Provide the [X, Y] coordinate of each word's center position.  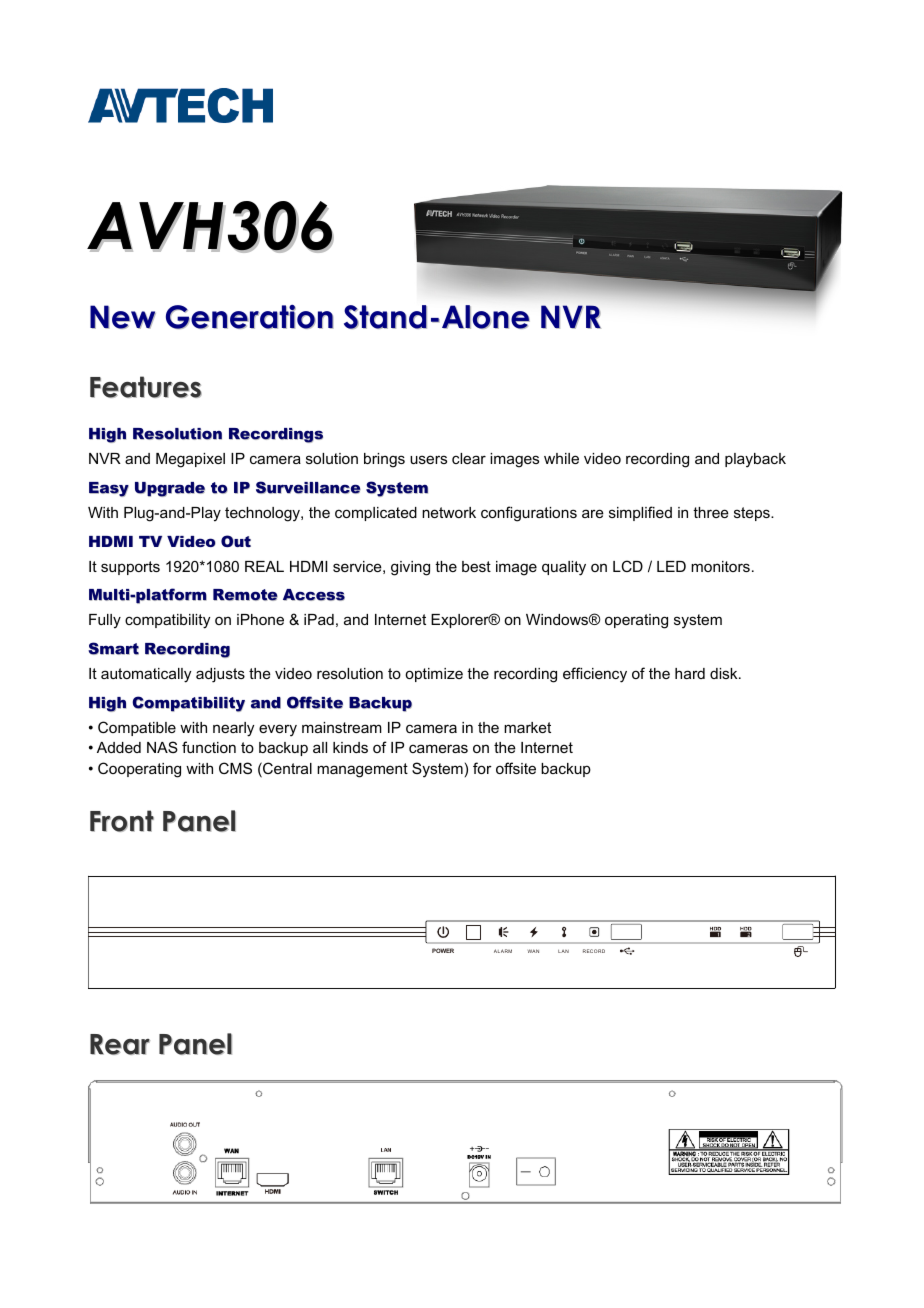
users [428, 459]
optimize [434, 675]
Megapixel [190, 460]
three [711, 512]
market [527, 727]
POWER [443, 950]
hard [690, 673]
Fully [105, 621]
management [362, 770]
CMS [235, 768]
